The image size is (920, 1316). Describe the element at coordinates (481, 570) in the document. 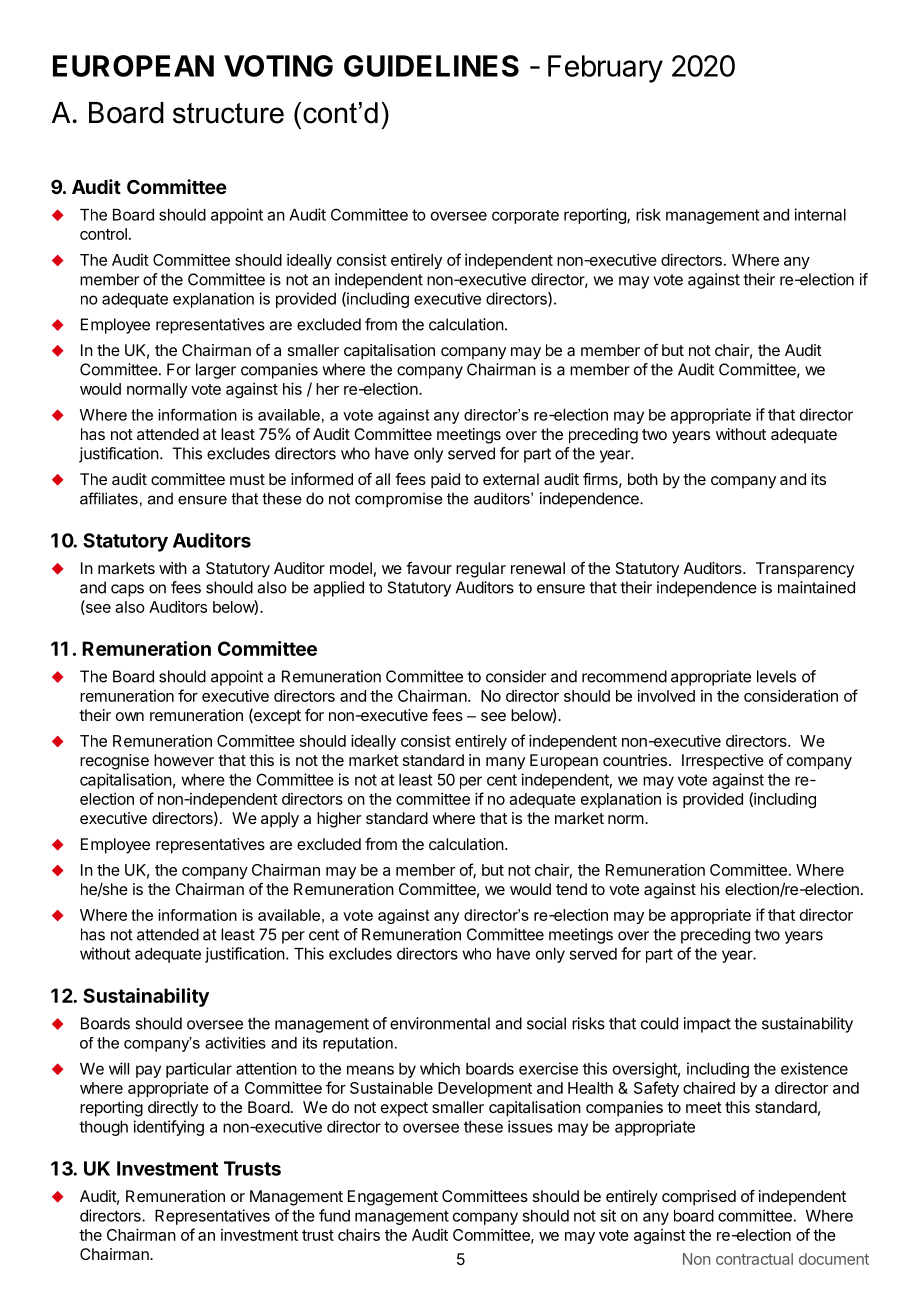

I see `regular` at that location.
